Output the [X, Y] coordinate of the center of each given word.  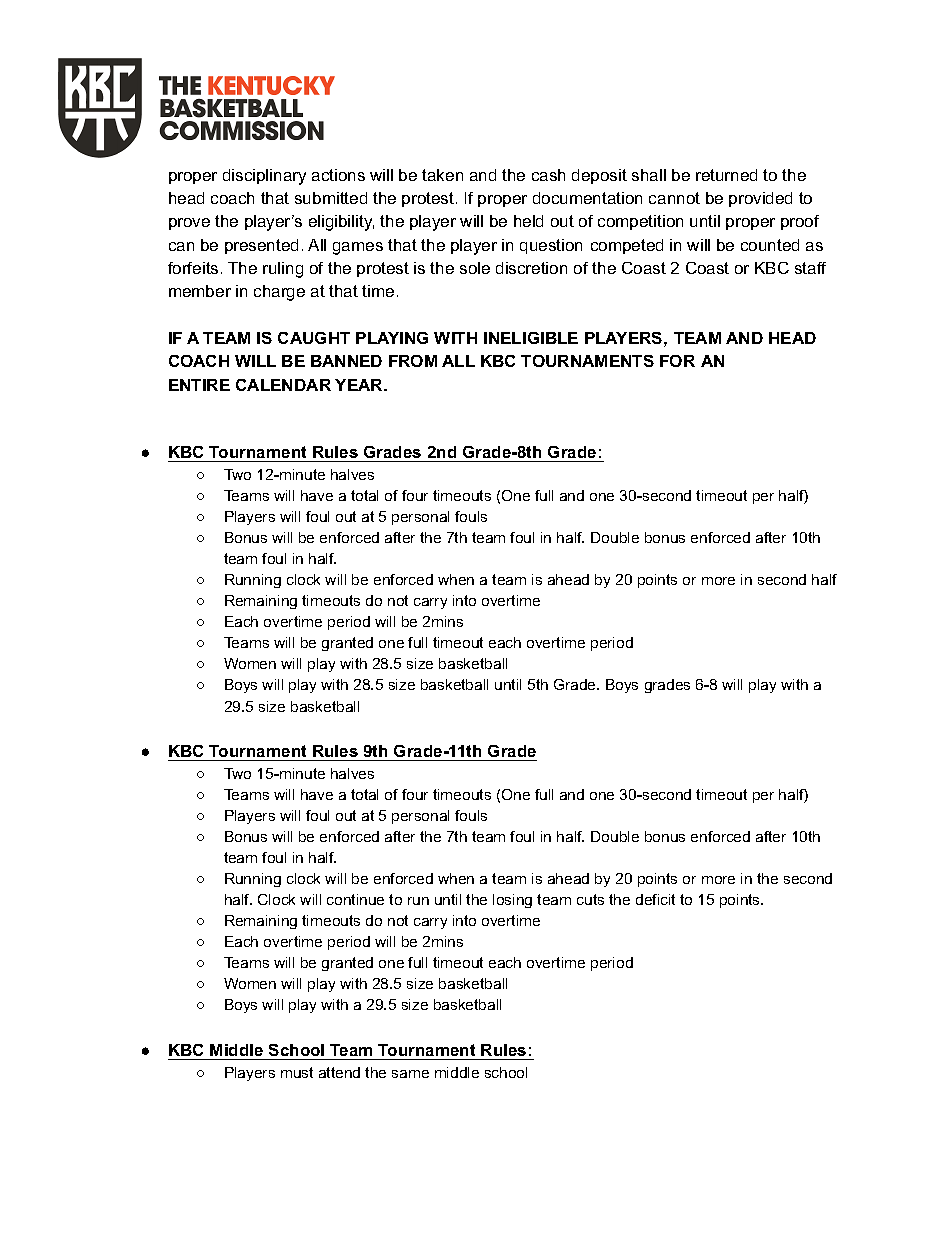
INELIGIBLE [531, 338]
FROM [413, 361]
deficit [655, 899]
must [297, 1072]
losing [512, 901]
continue [355, 899]
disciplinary [264, 177]
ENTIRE [199, 385]
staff [810, 268]
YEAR [360, 385]
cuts [590, 899]
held [528, 221]
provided [760, 199]
